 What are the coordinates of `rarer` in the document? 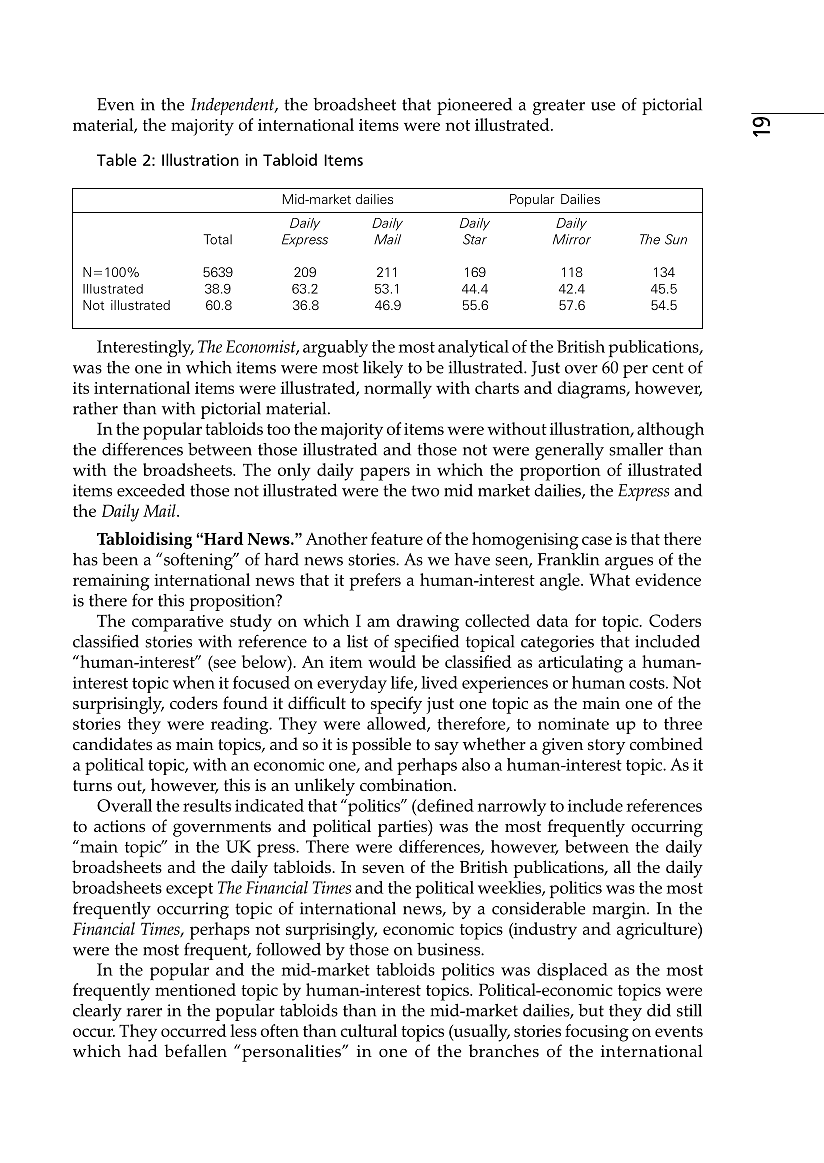 It's located at (144, 1012).
